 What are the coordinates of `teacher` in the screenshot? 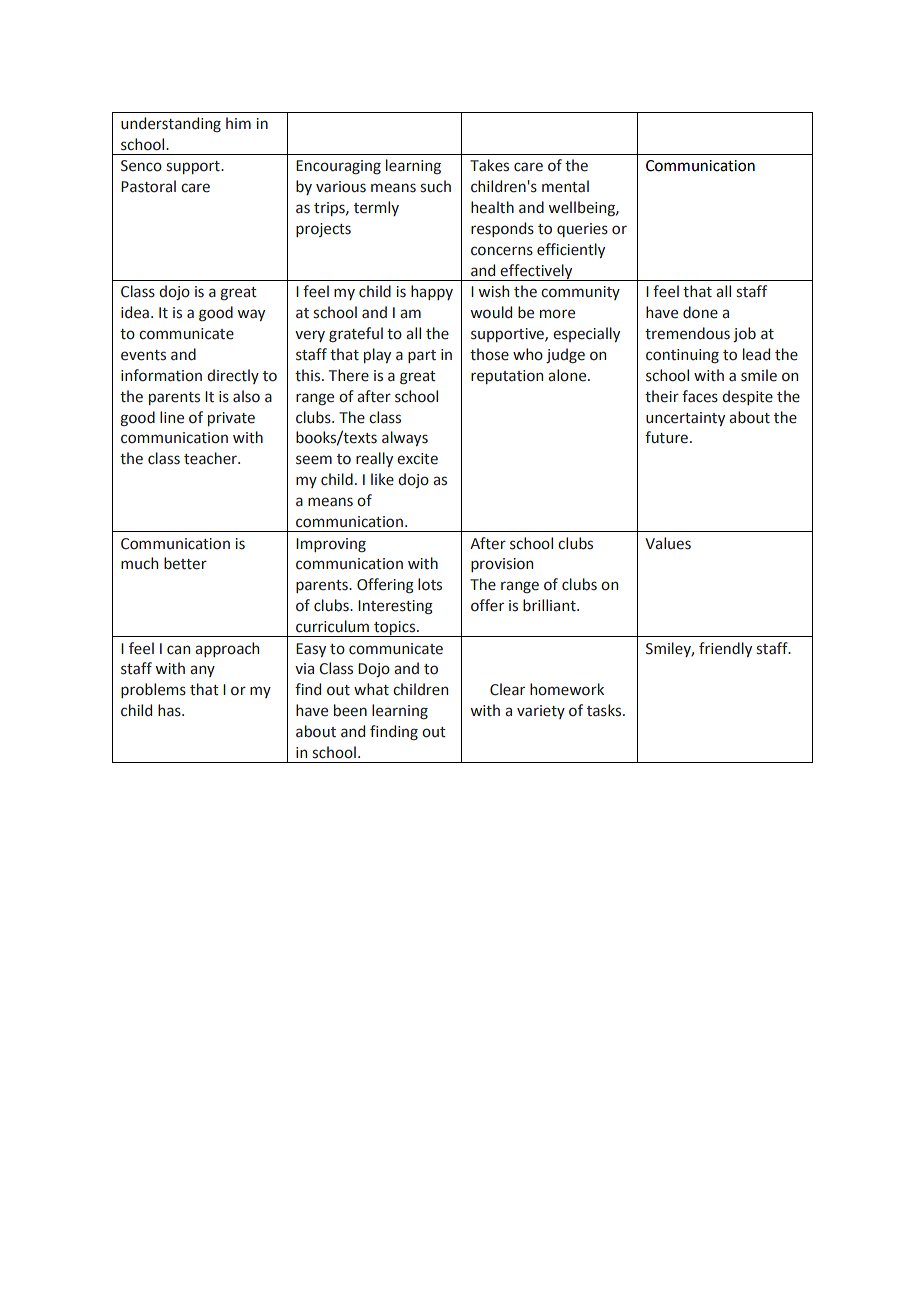 It's located at (211, 458).
